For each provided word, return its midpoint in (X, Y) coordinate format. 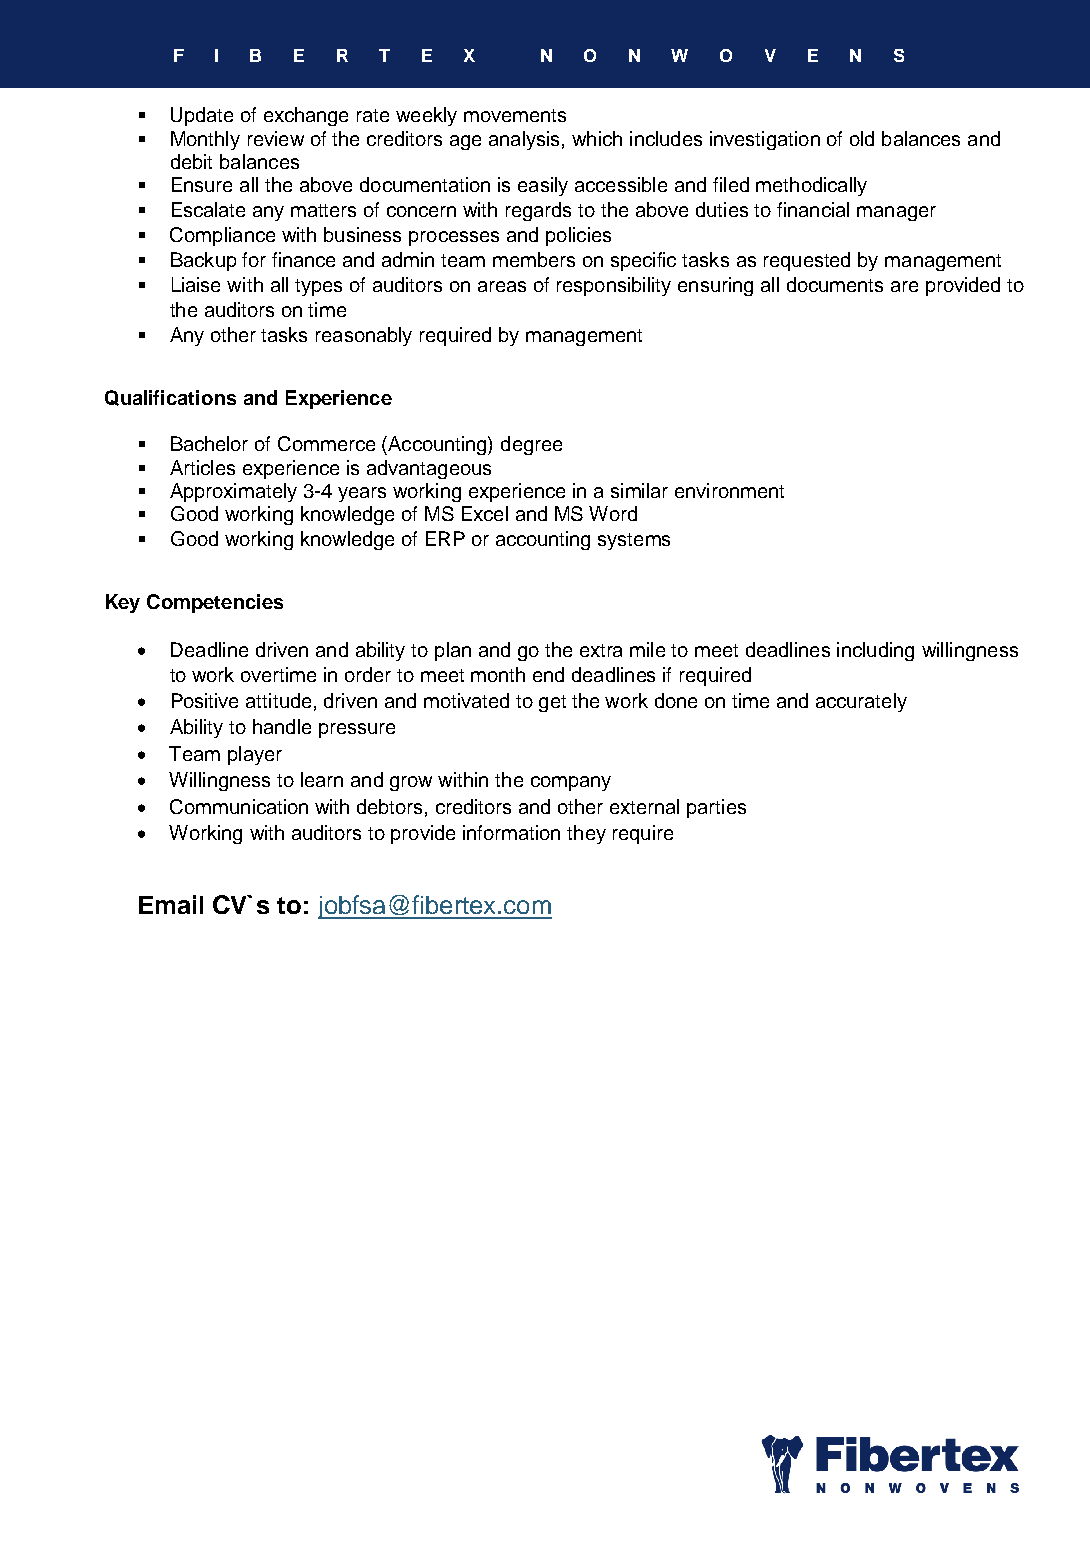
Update (202, 116)
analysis (524, 140)
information (511, 832)
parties (716, 808)
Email (171, 904)
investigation (765, 140)
